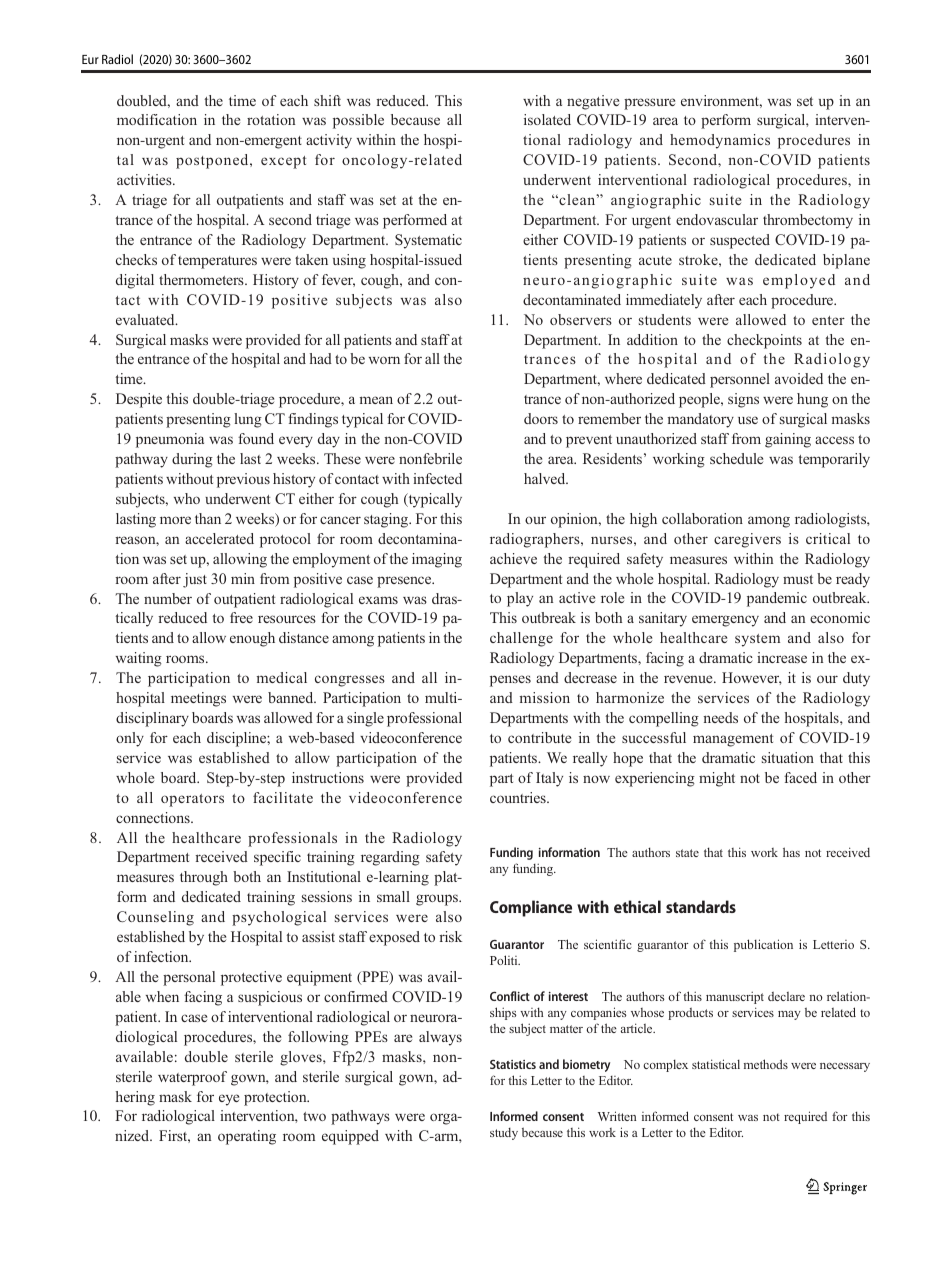  I want to click on study, so click(504, 1134).
